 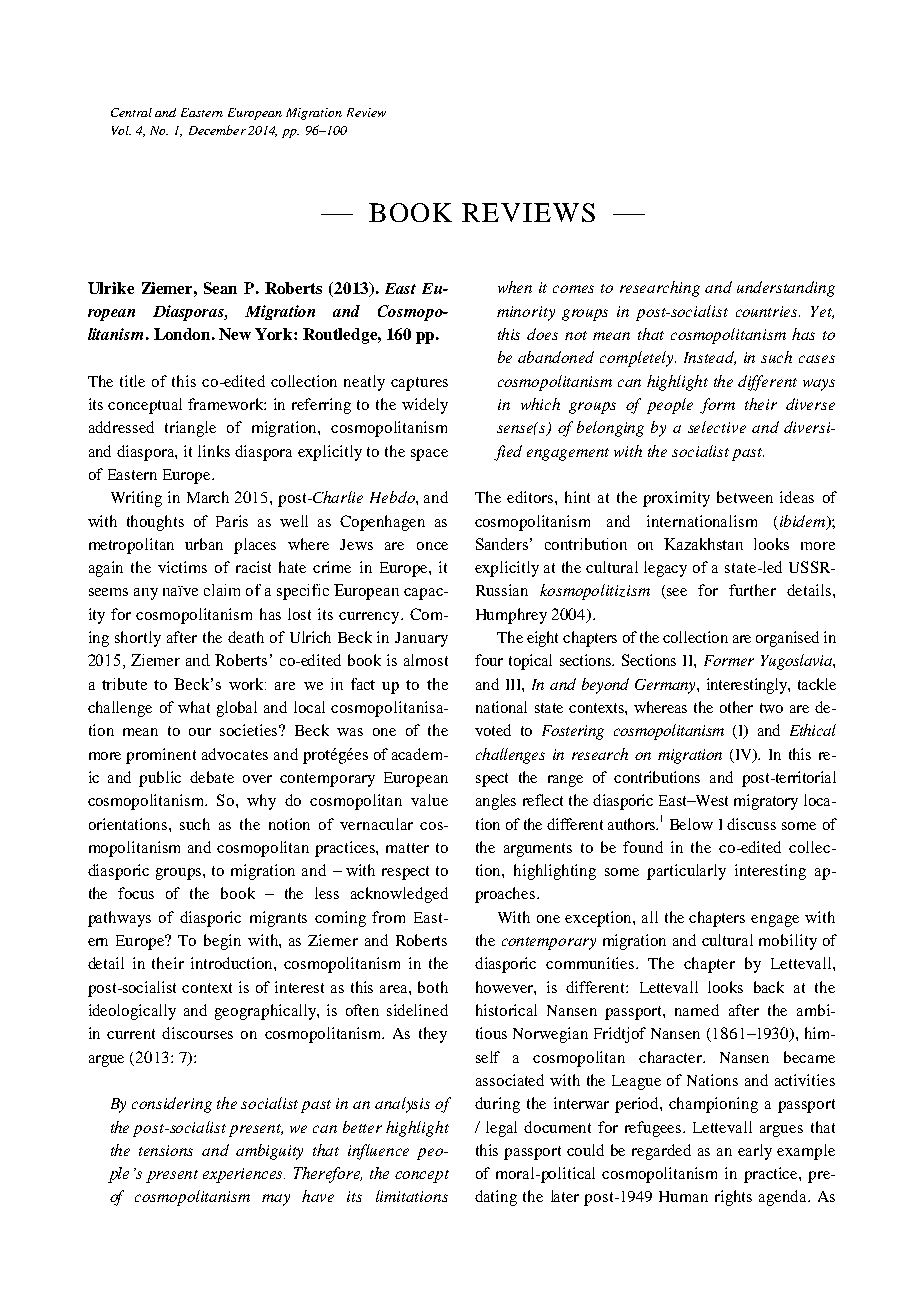 I want to click on December, so click(x=217, y=130).
